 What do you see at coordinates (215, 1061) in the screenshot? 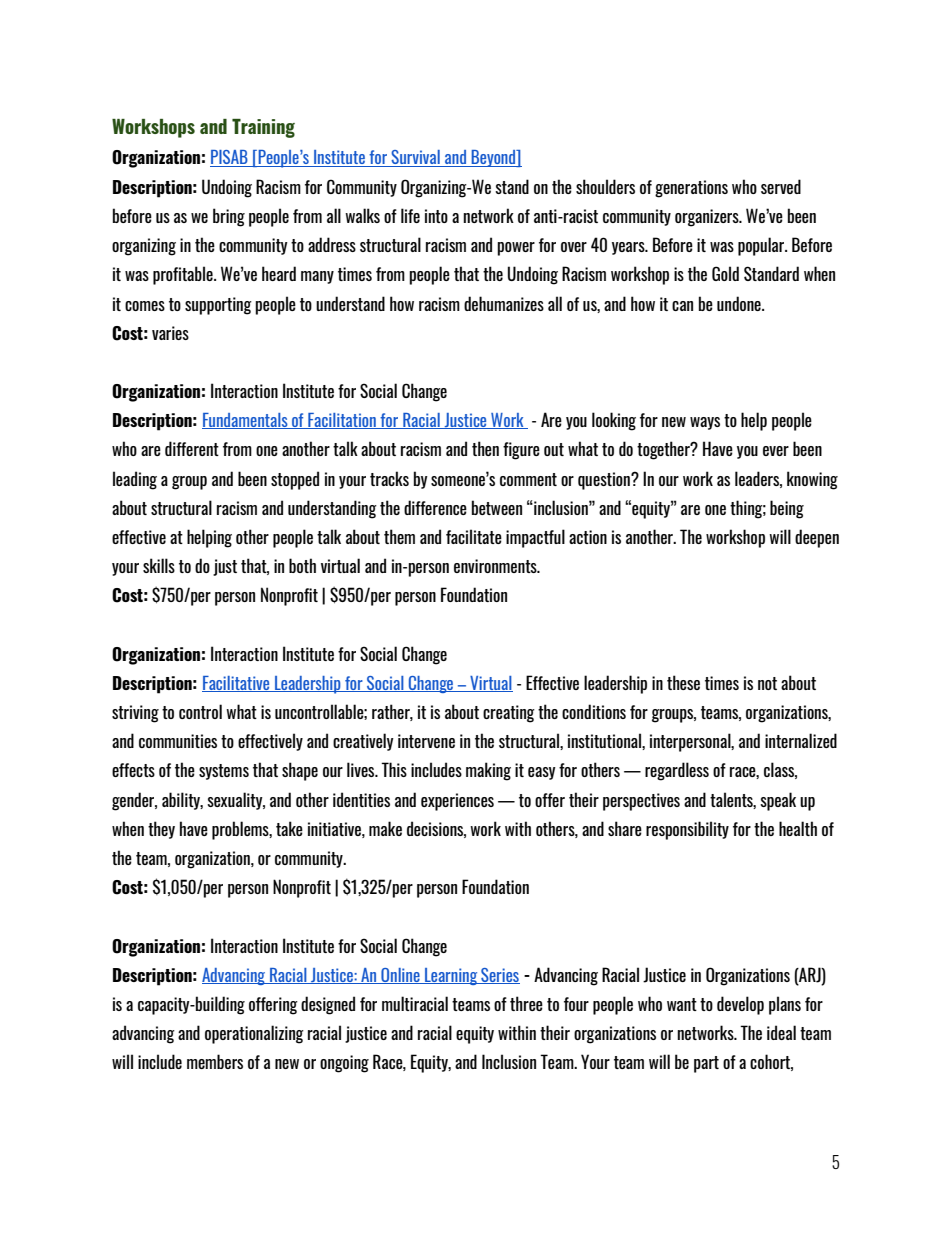
I see `members` at bounding box center [215, 1061].
